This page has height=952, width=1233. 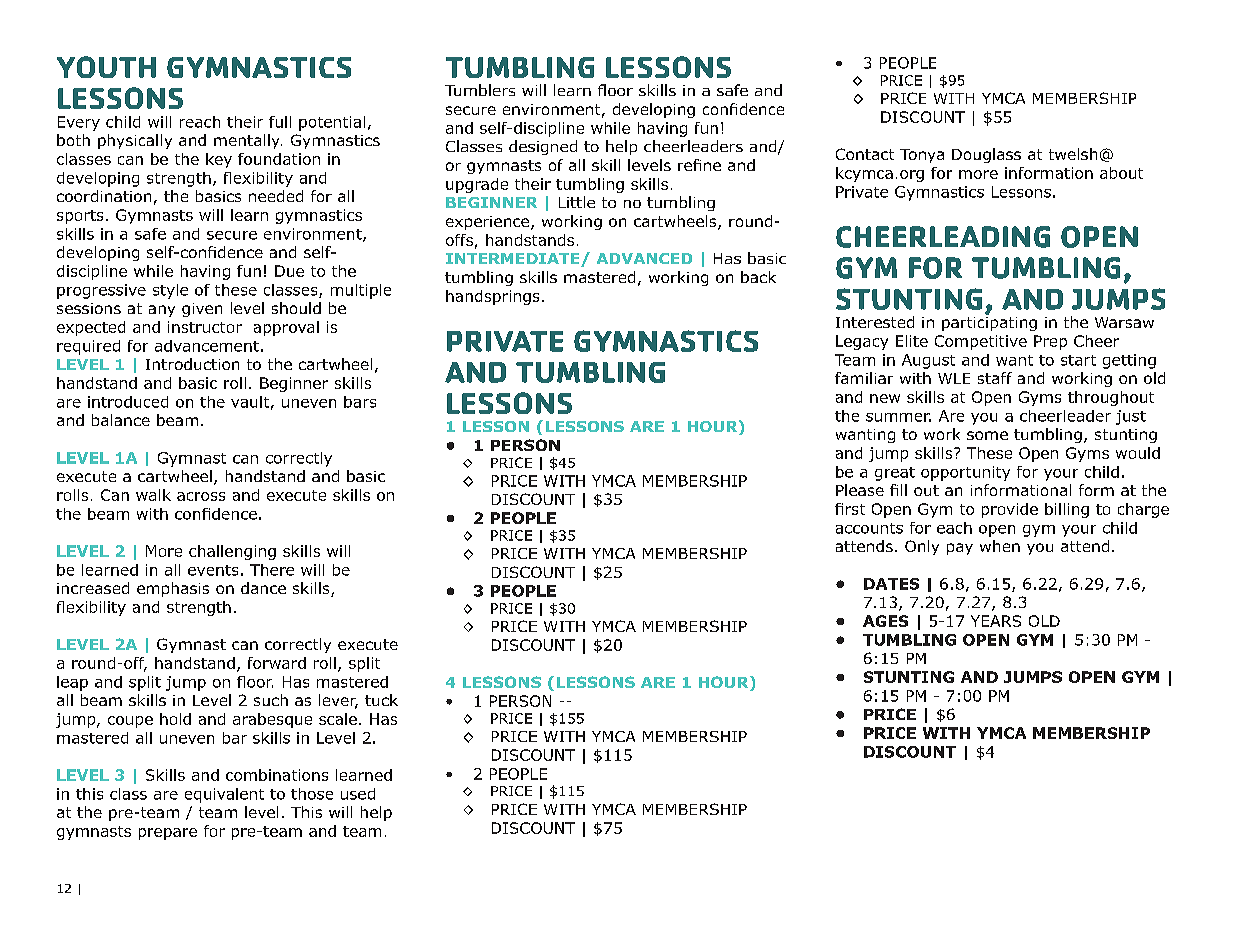 I want to click on YOUTH, so click(x=106, y=67).
